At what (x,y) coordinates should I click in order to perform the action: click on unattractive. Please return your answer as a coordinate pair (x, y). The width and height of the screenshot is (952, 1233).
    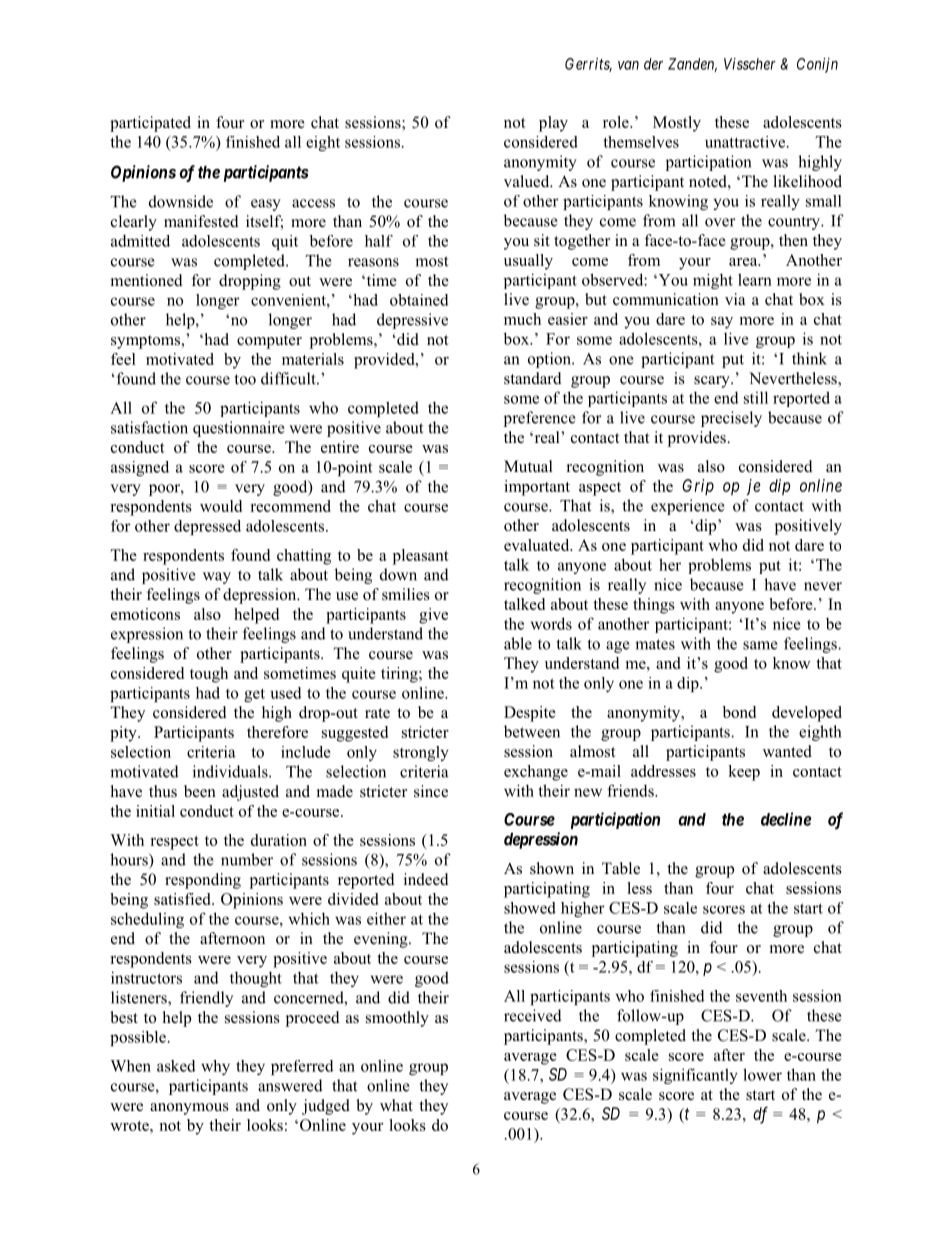
    Looking at the image, I should click on (746, 142).
